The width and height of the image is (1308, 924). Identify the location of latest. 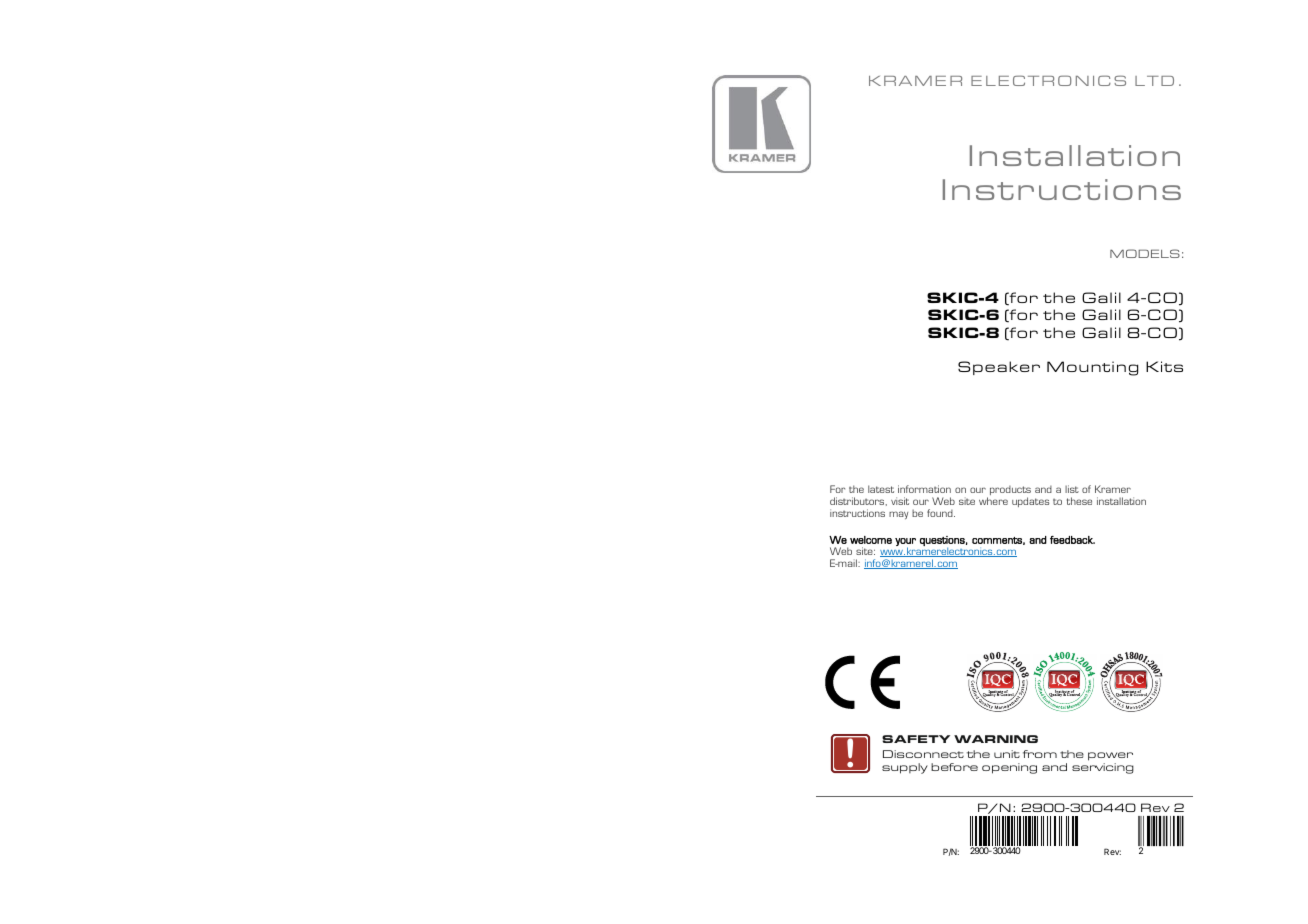
(881, 489).
